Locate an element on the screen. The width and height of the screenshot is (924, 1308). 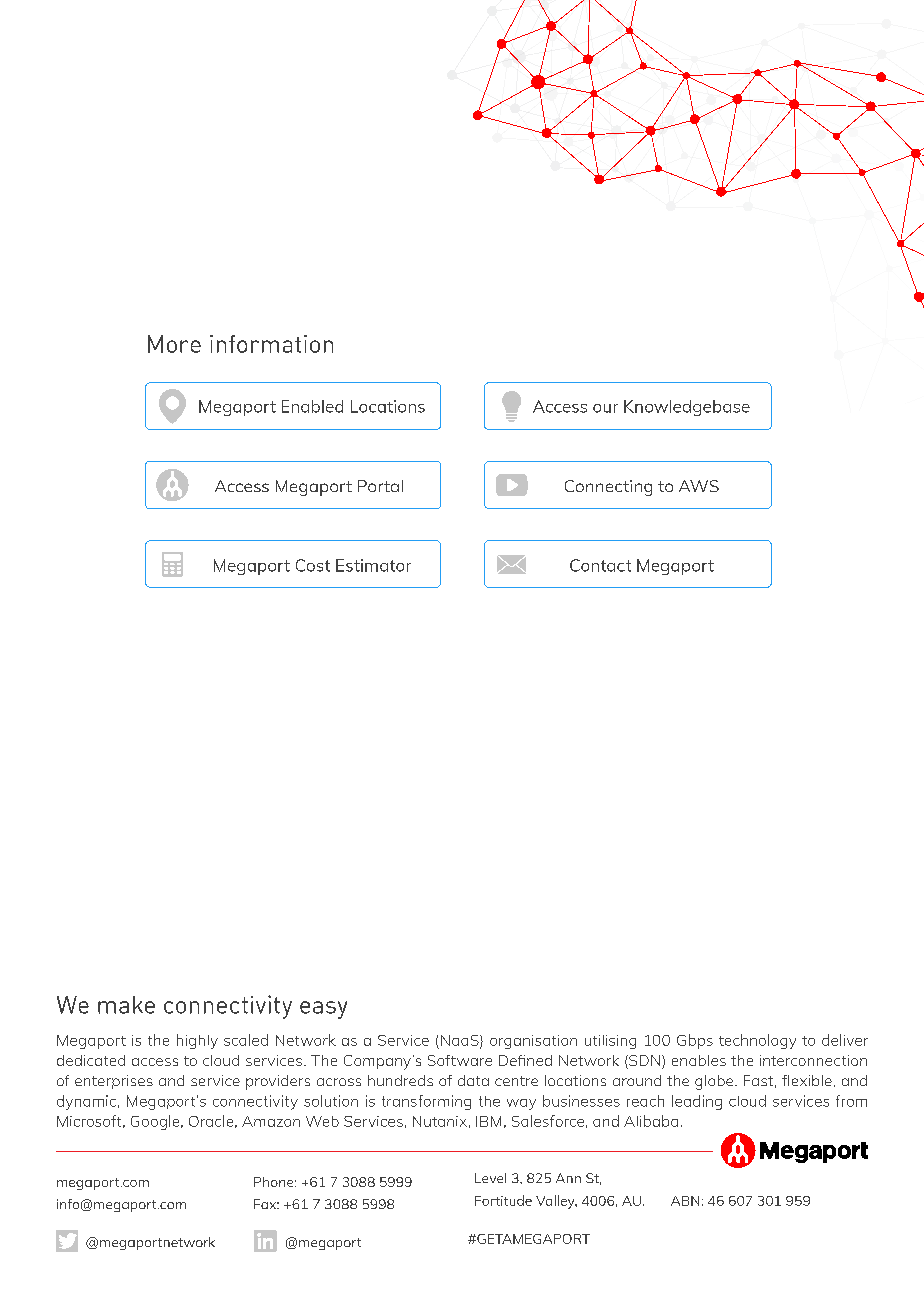
Google is located at coordinates (156, 1122).
